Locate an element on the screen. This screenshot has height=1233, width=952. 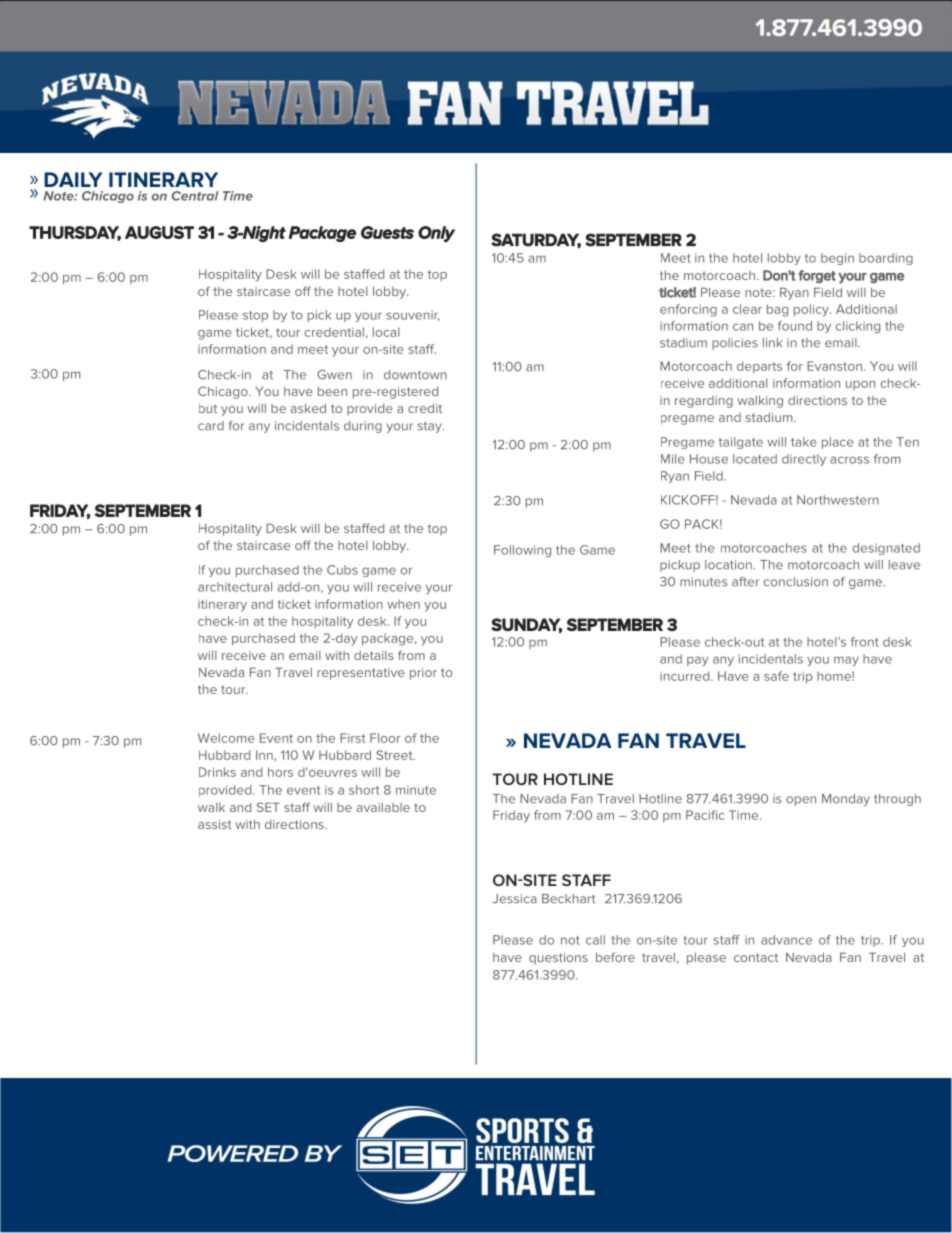
advance is located at coordinates (786, 940).
